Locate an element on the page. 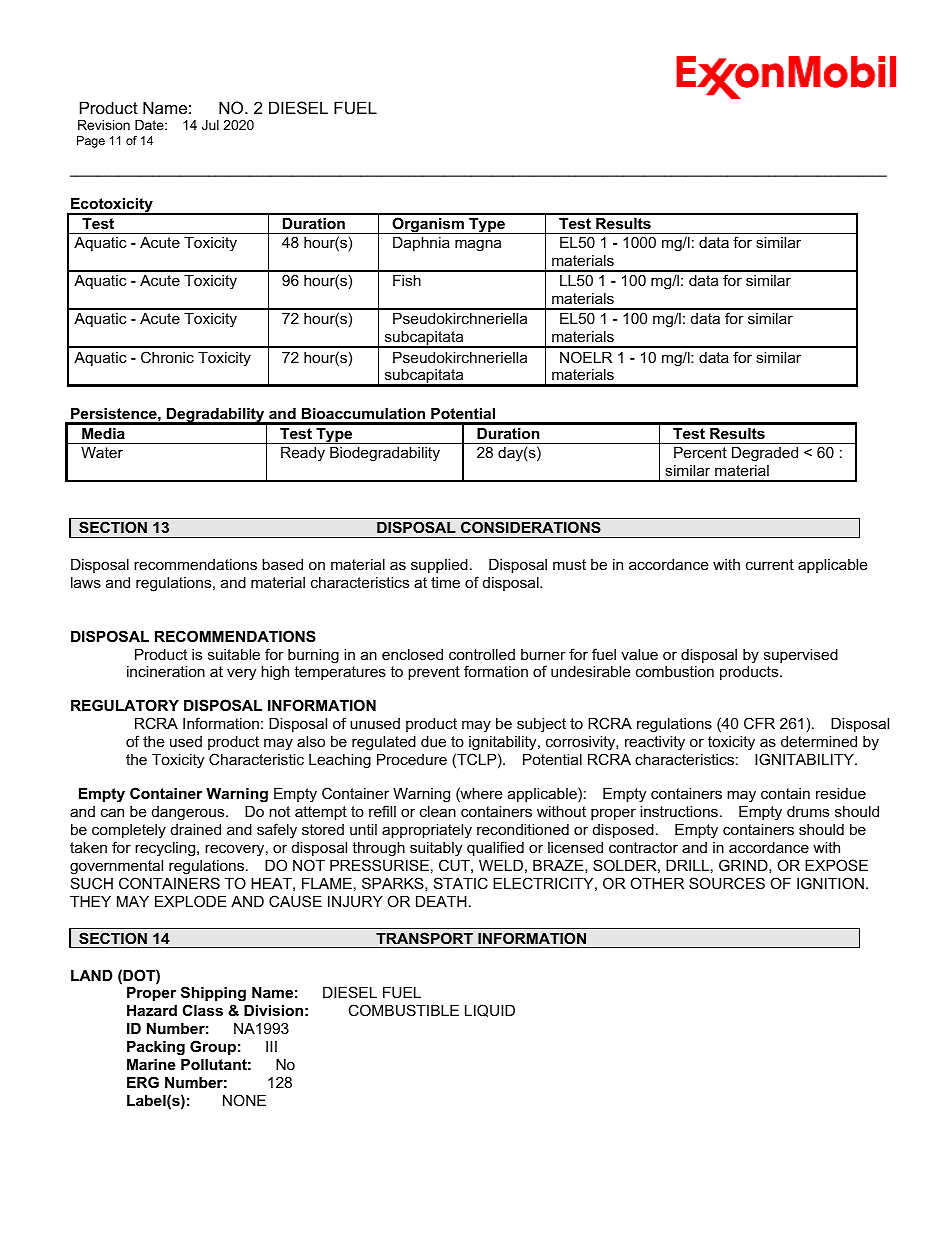  based is located at coordinates (282, 564).
